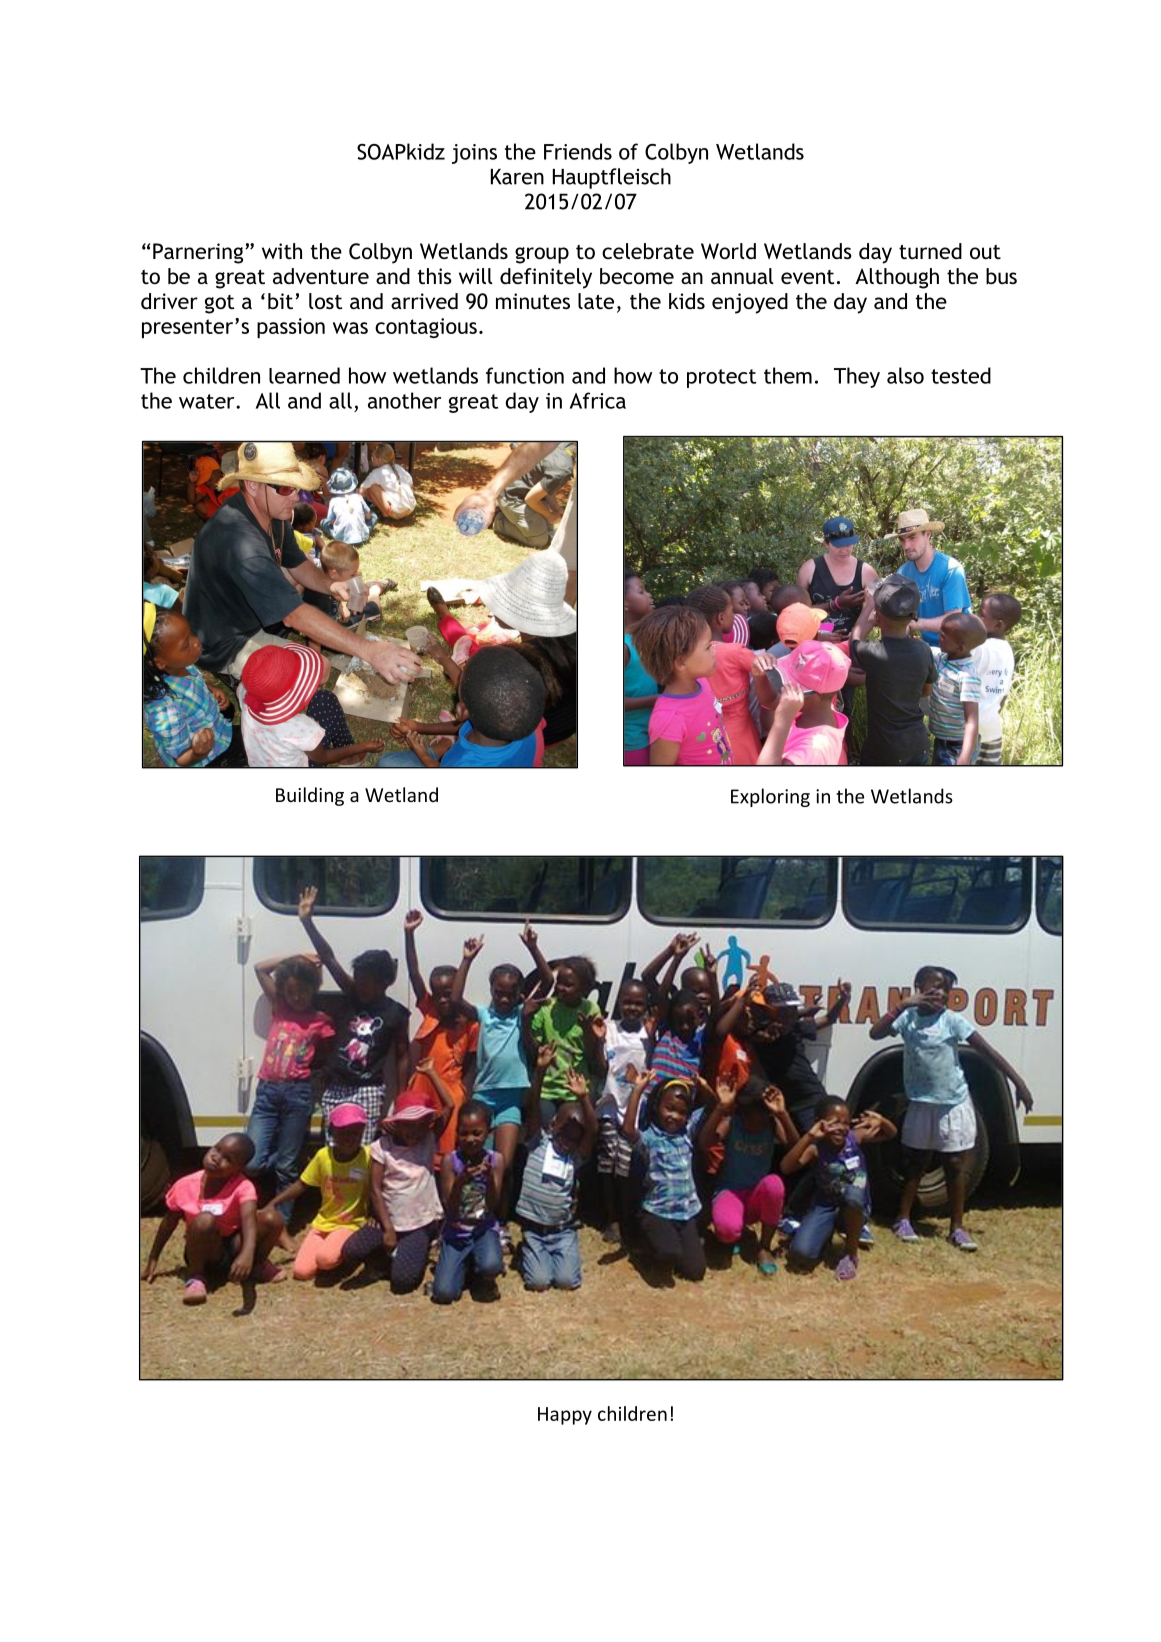  Describe the element at coordinates (565, 1416) in the document. I see `Happy` at that location.
